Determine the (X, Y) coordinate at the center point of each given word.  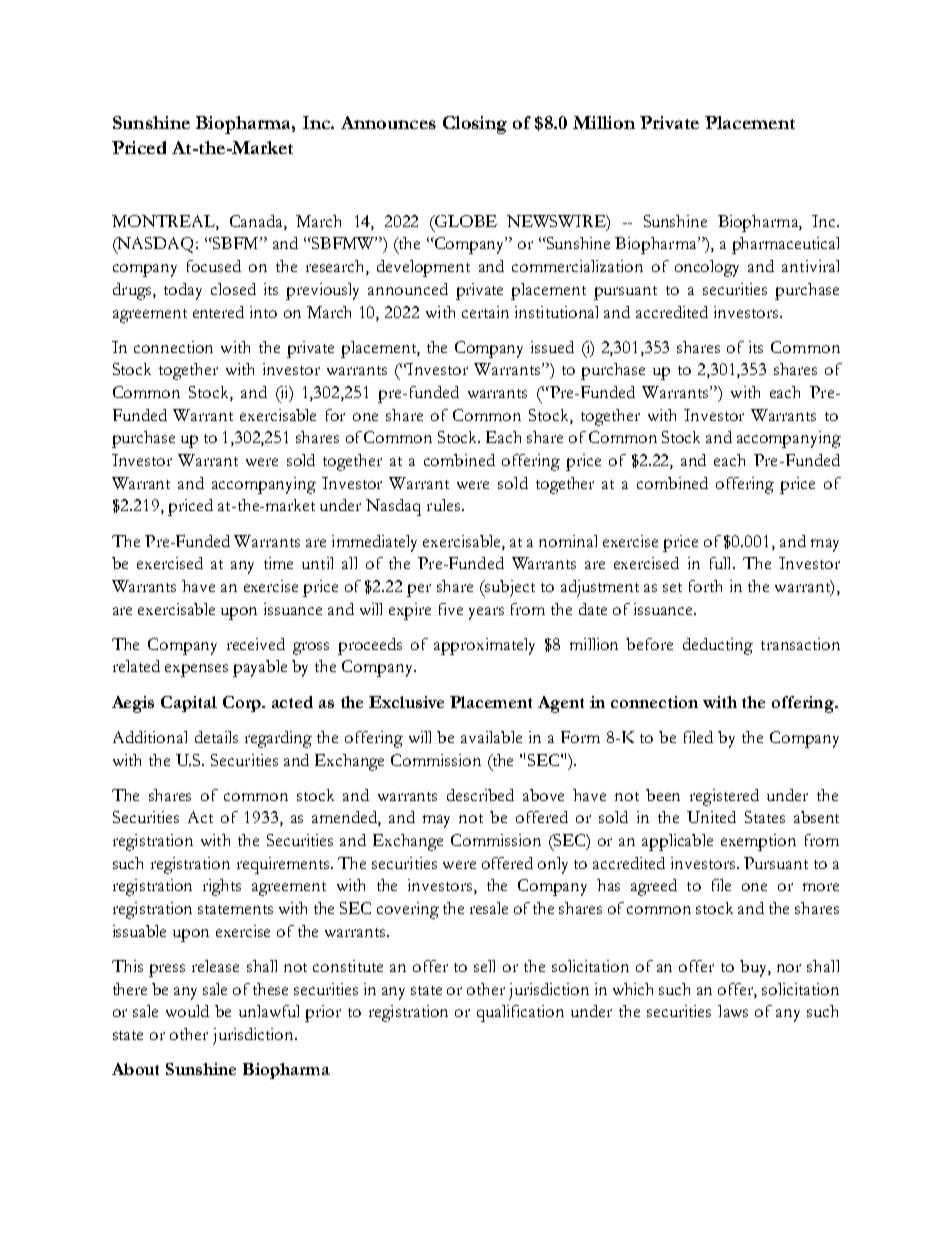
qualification (520, 1013)
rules (443, 505)
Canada (257, 222)
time (278, 563)
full (722, 563)
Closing (475, 125)
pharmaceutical (785, 245)
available (491, 737)
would (187, 1011)
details (216, 737)
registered (724, 797)
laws (733, 1011)
